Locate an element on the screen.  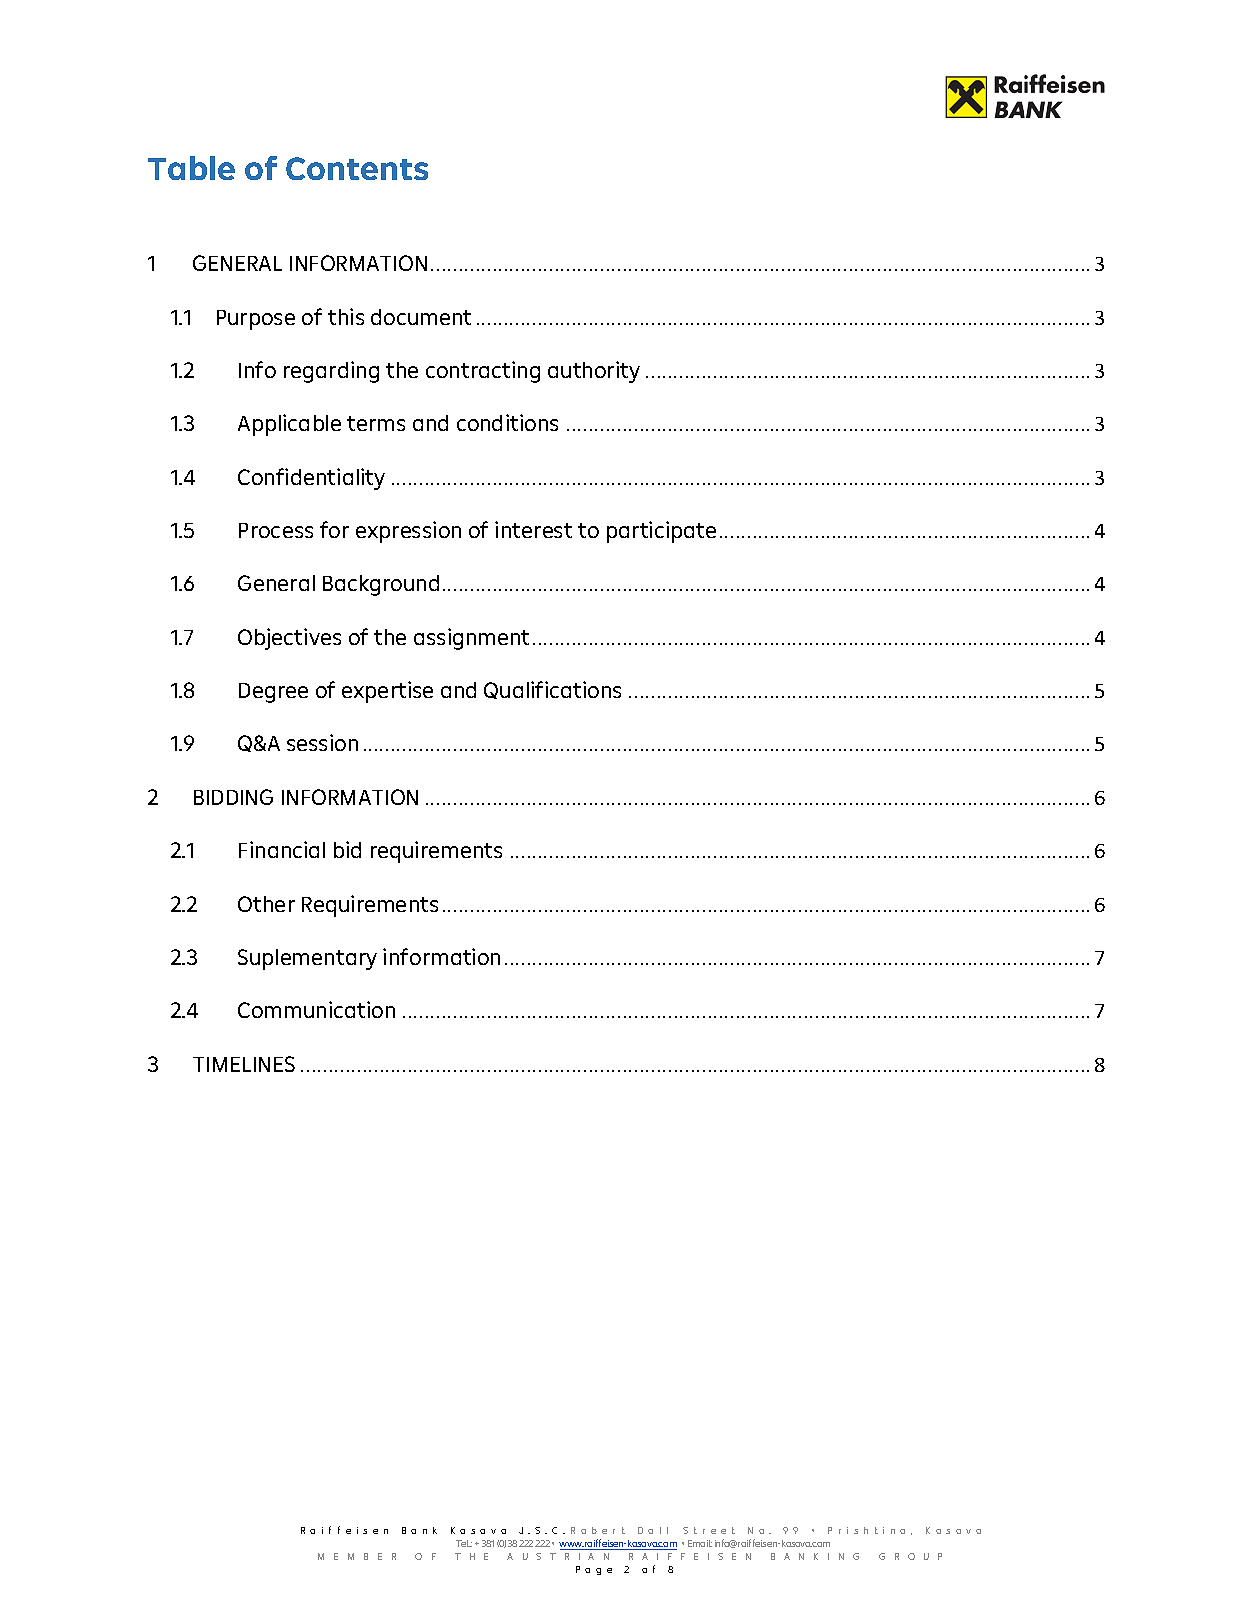
expertise is located at coordinates (387, 692).
